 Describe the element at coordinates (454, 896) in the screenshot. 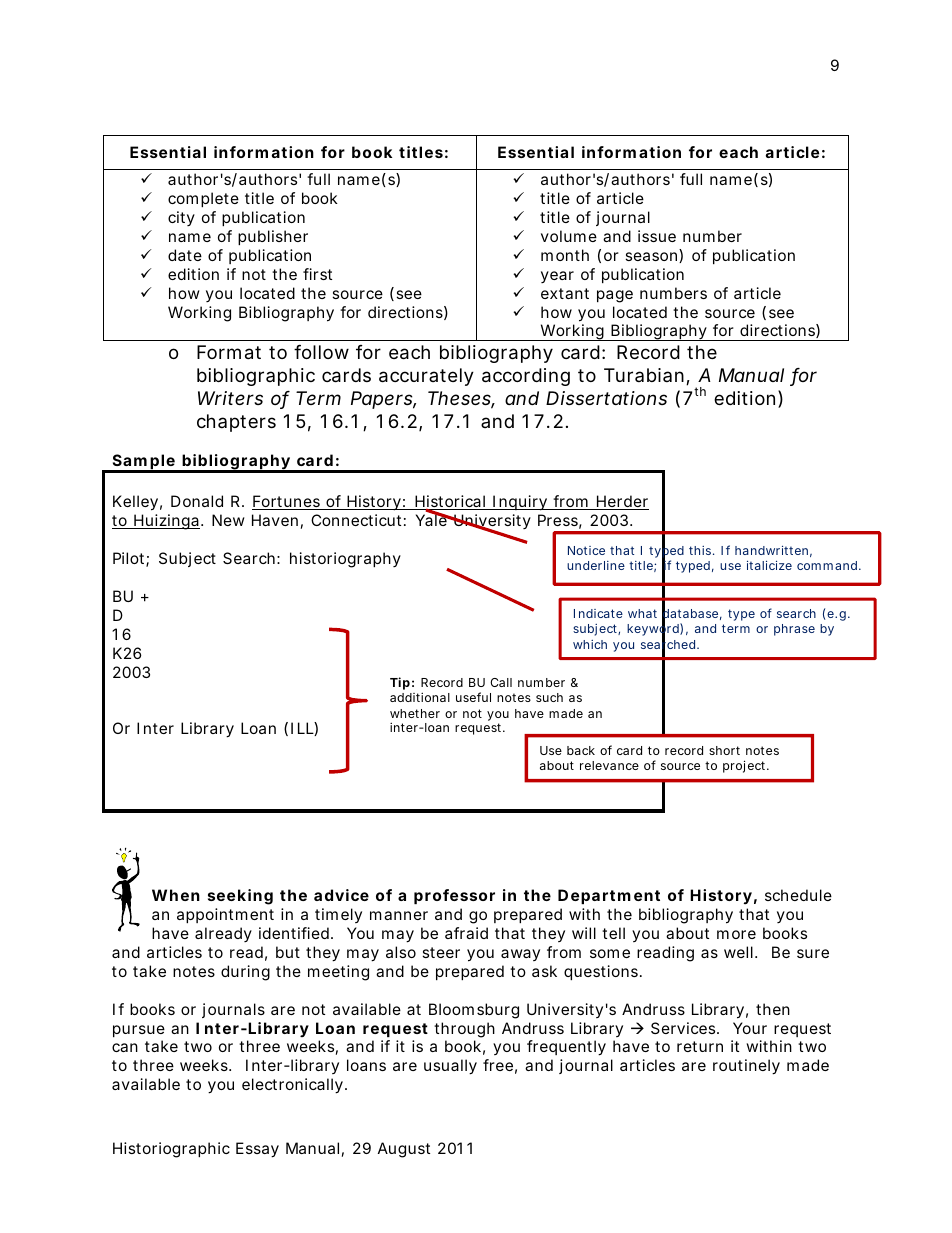

I see `professor` at that location.
